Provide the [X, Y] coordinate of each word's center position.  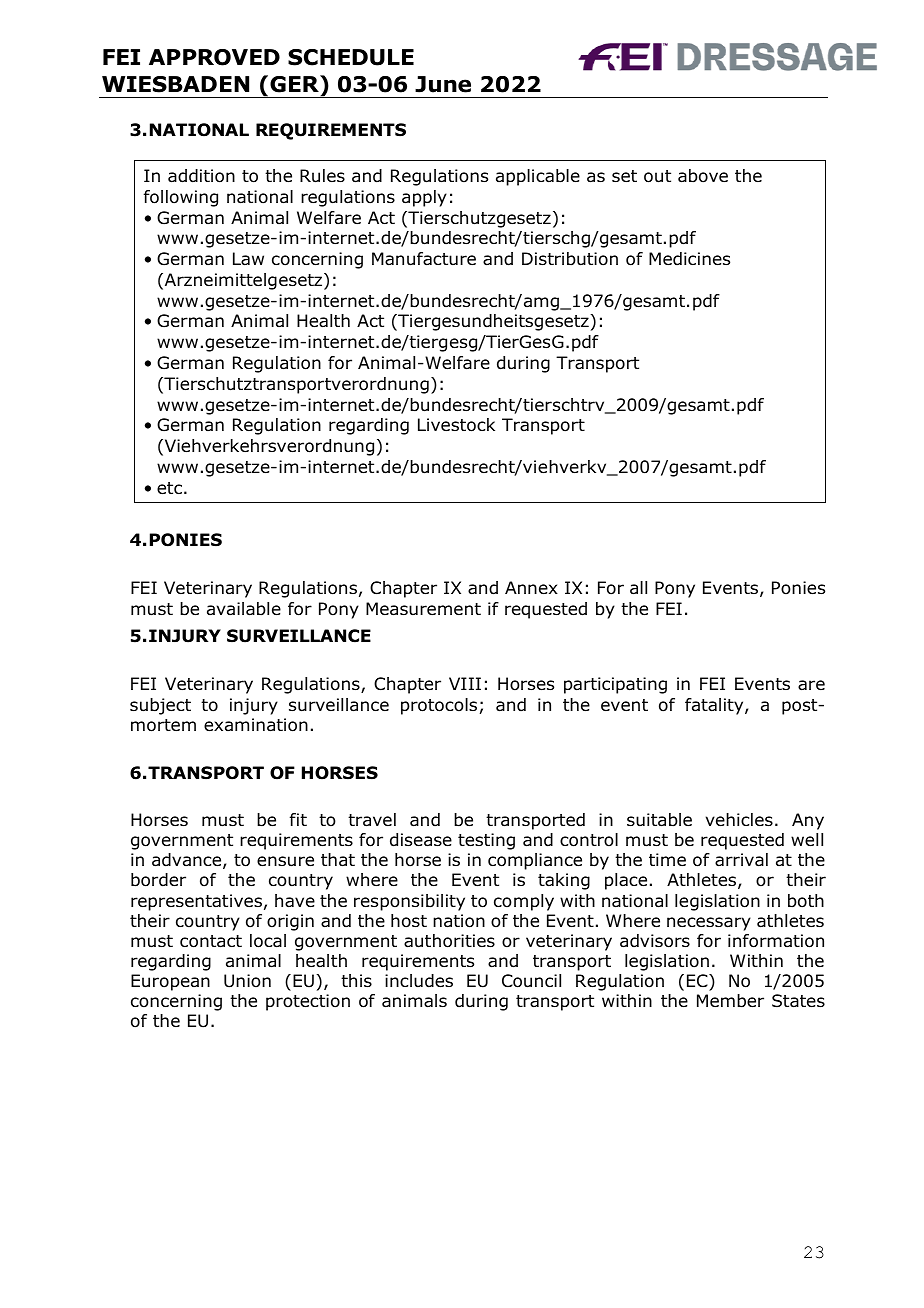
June [443, 84]
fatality [715, 706]
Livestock [456, 425]
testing [486, 841]
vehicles [739, 820]
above [703, 176]
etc [169, 488]
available [244, 609]
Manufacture [424, 259]
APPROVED [214, 57]
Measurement [423, 609]
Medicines [689, 259]
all [638, 588]
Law [248, 259]
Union [247, 981]
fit [298, 819]
